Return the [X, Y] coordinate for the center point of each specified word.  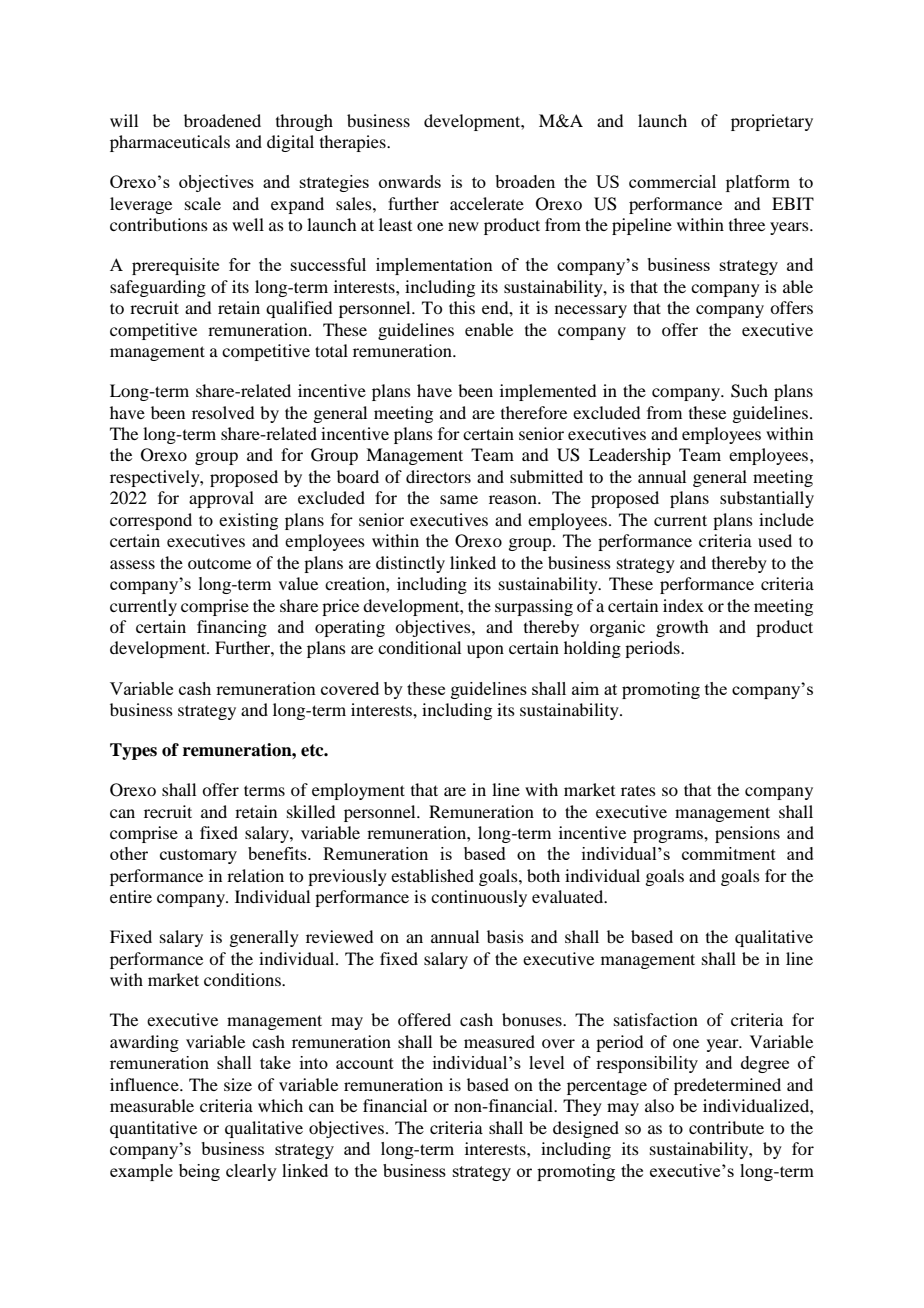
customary [198, 856]
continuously [479, 898]
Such [749, 391]
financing [232, 628]
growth [682, 628]
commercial [672, 181]
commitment [729, 853]
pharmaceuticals [170, 143]
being [199, 1172]
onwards [410, 181]
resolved [223, 412]
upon [485, 651]
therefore [534, 412]
